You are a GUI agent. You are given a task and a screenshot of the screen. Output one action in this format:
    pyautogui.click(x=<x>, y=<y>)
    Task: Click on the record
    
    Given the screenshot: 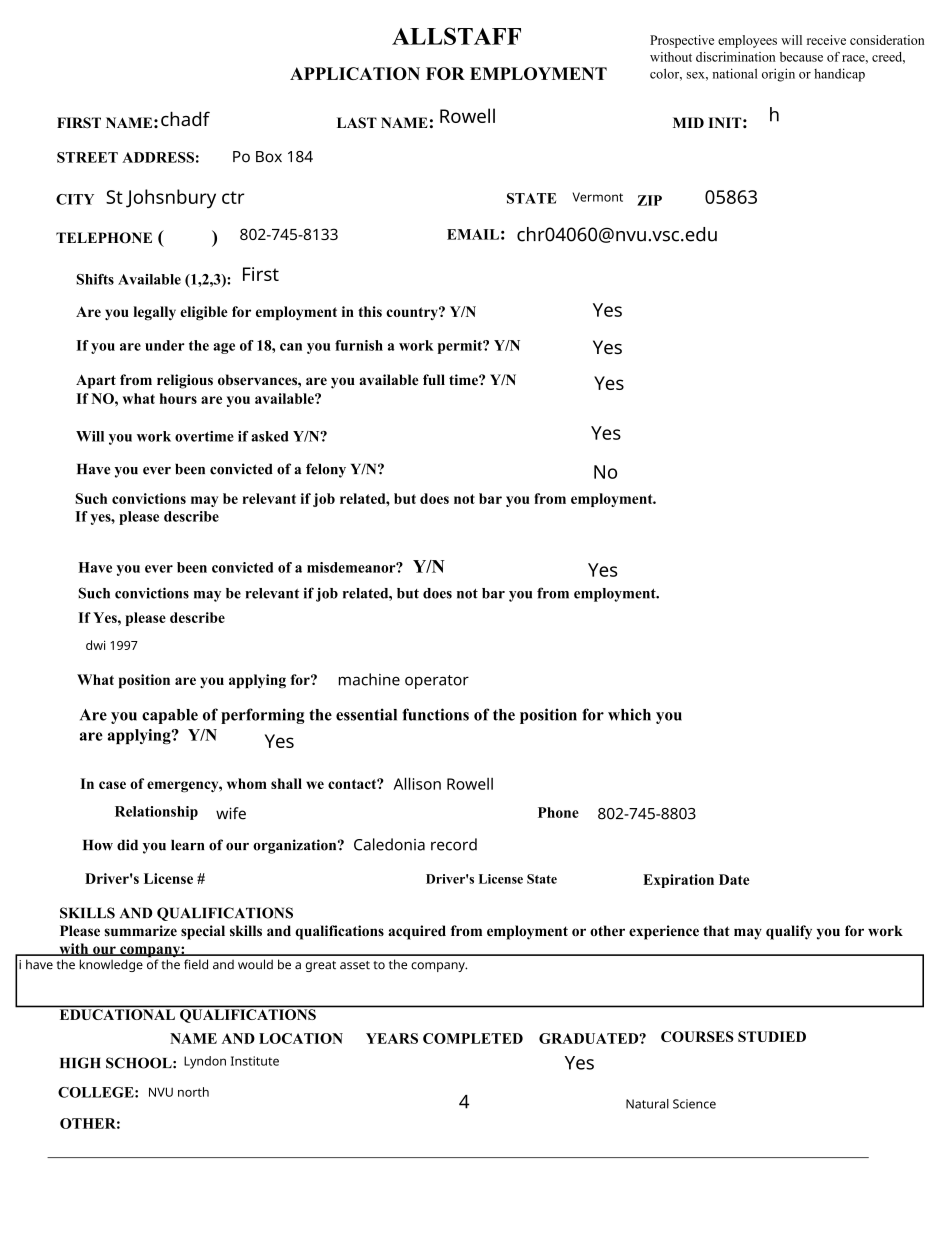 What is the action you would take?
    pyautogui.click(x=454, y=844)
